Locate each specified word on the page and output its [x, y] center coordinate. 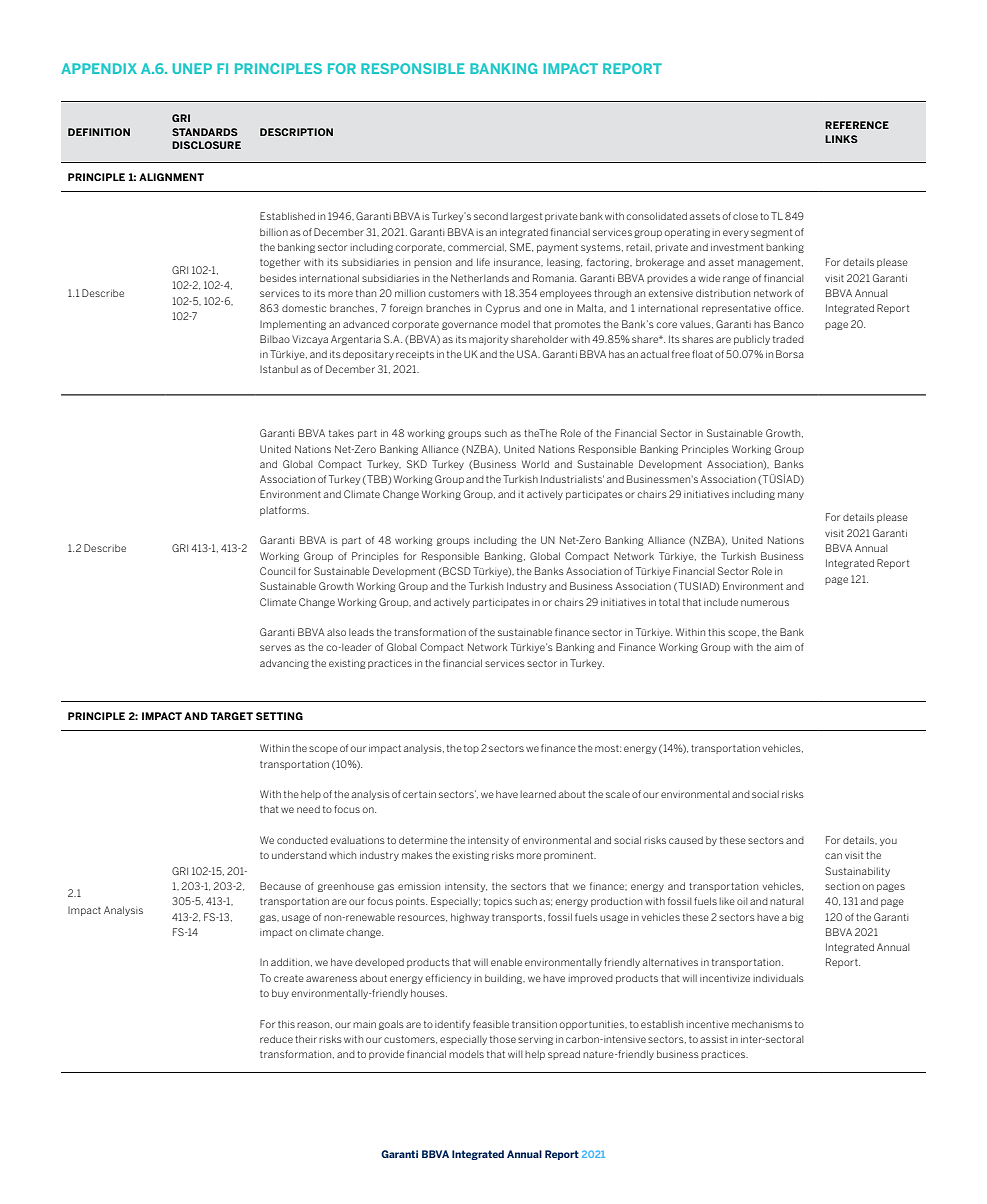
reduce [276, 1039]
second [491, 216]
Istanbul [279, 369]
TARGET [231, 716]
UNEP [192, 68]
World [535, 464]
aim [783, 648]
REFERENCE [857, 125]
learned [538, 794]
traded [788, 339]
